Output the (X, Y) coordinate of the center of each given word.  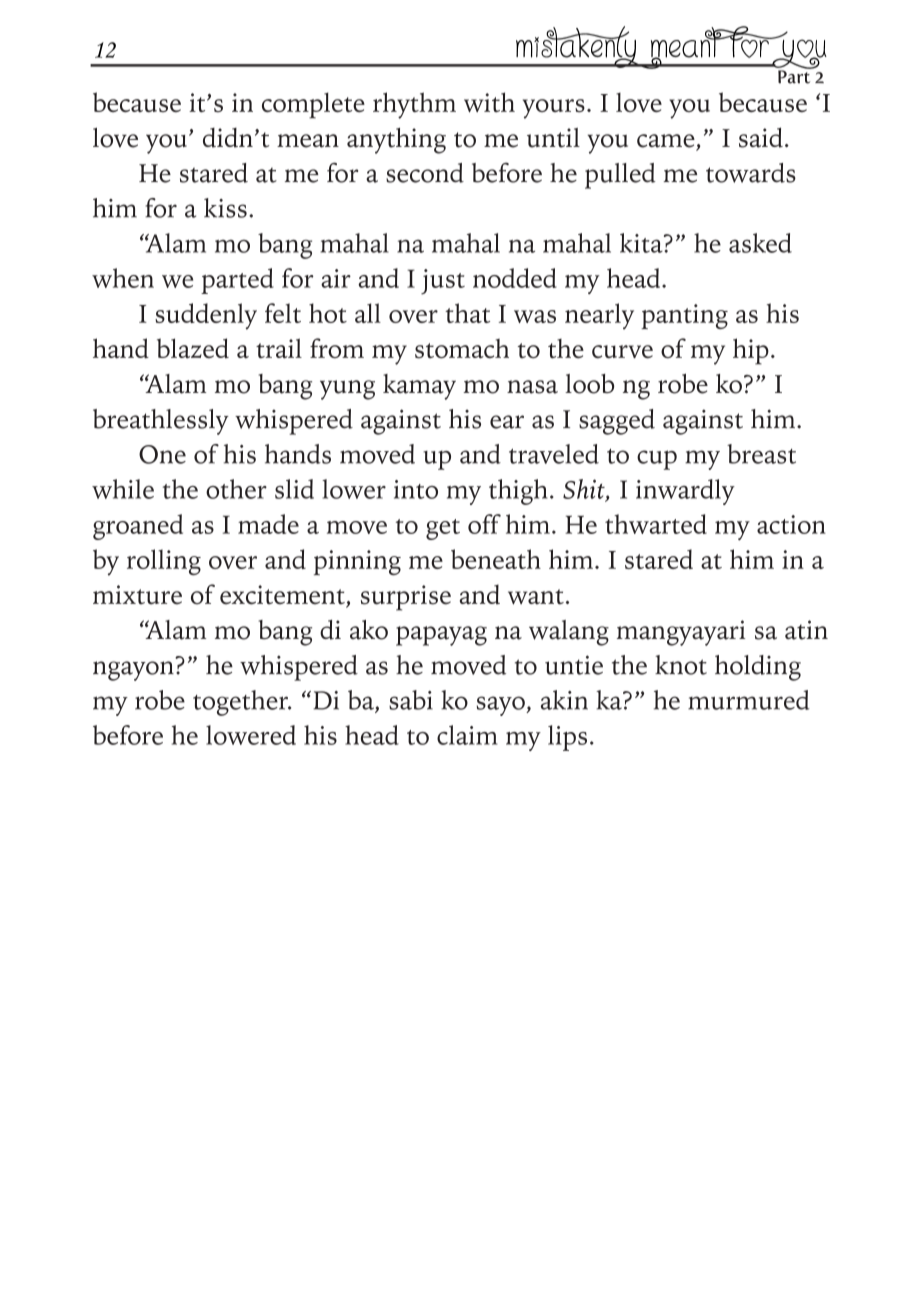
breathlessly (161, 422)
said (761, 137)
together (241, 703)
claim (467, 735)
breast (761, 454)
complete (313, 105)
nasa (532, 387)
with (489, 102)
